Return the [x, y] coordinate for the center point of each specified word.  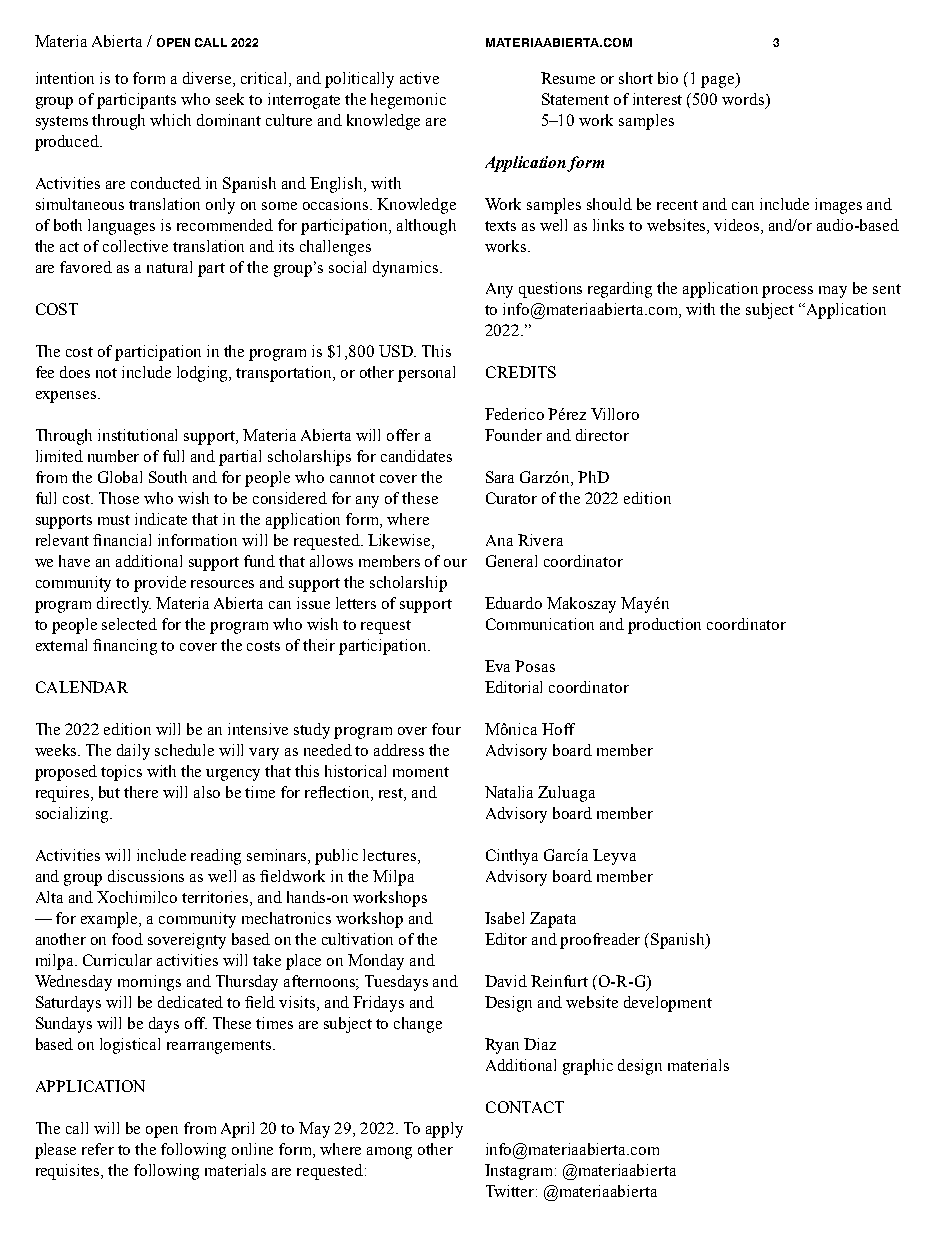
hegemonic [408, 101]
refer [98, 1149]
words [744, 99]
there [141, 792]
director [602, 435]
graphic [588, 1067]
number [113, 456]
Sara [500, 477]
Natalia [509, 792]
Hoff [558, 729]
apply [444, 1130]
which [170, 120]
